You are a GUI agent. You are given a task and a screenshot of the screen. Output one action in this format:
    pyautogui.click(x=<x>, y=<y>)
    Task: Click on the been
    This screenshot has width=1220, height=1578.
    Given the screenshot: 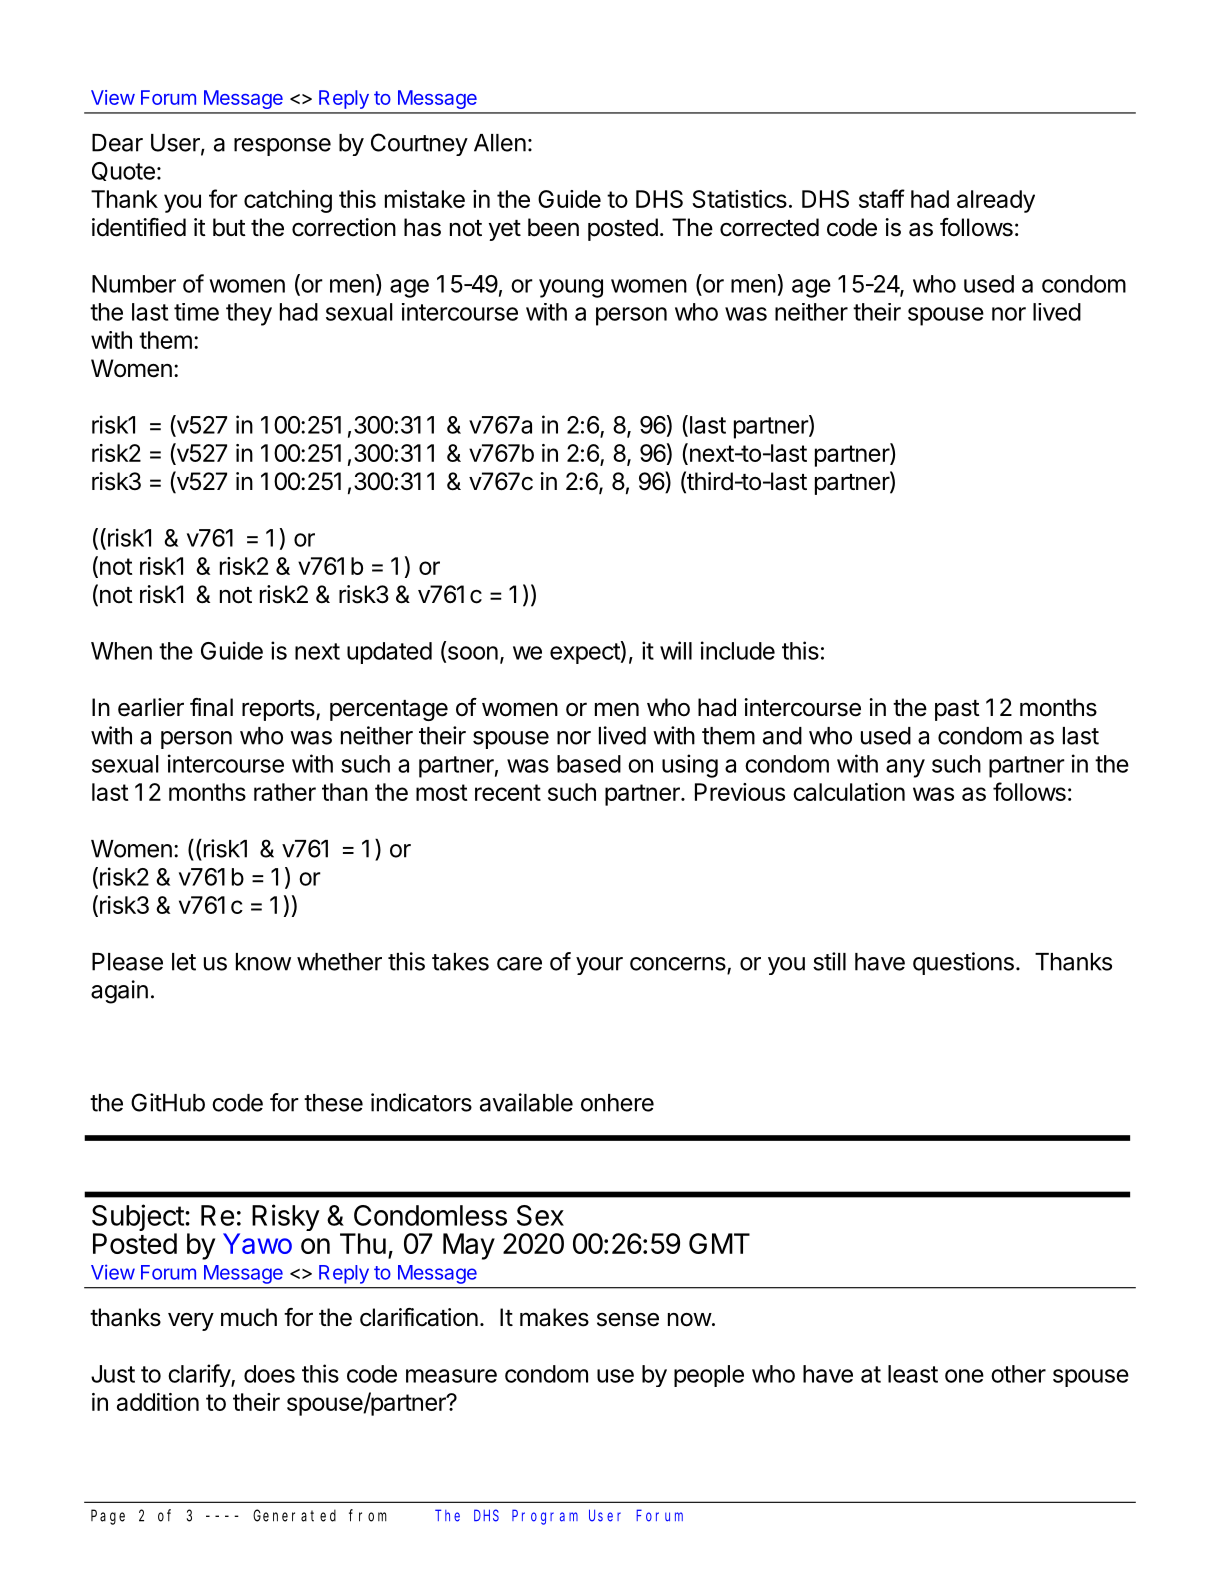 What is the action you would take?
    pyautogui.click(x=553, y=227)
